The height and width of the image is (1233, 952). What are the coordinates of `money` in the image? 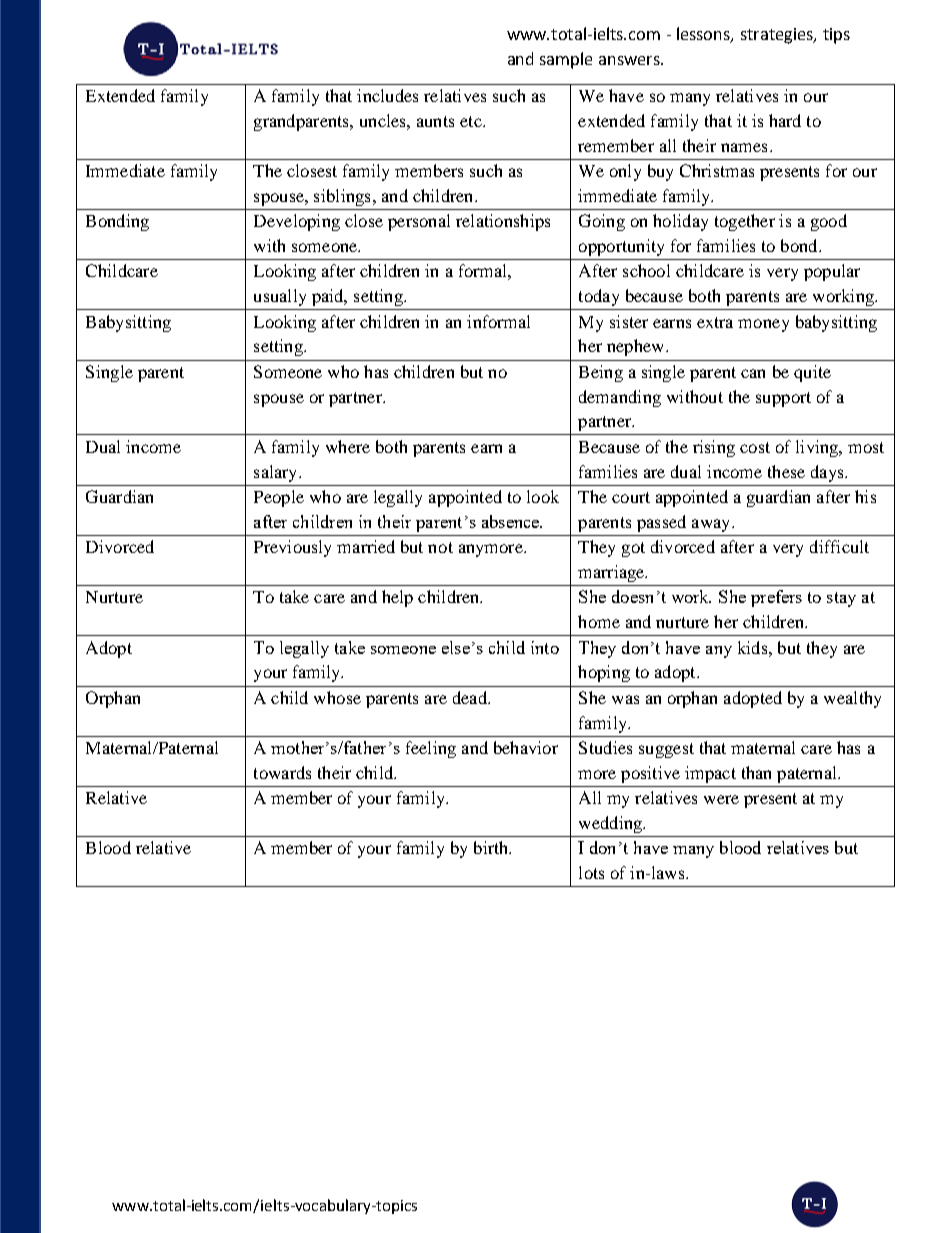 It's located at (763, 325).
